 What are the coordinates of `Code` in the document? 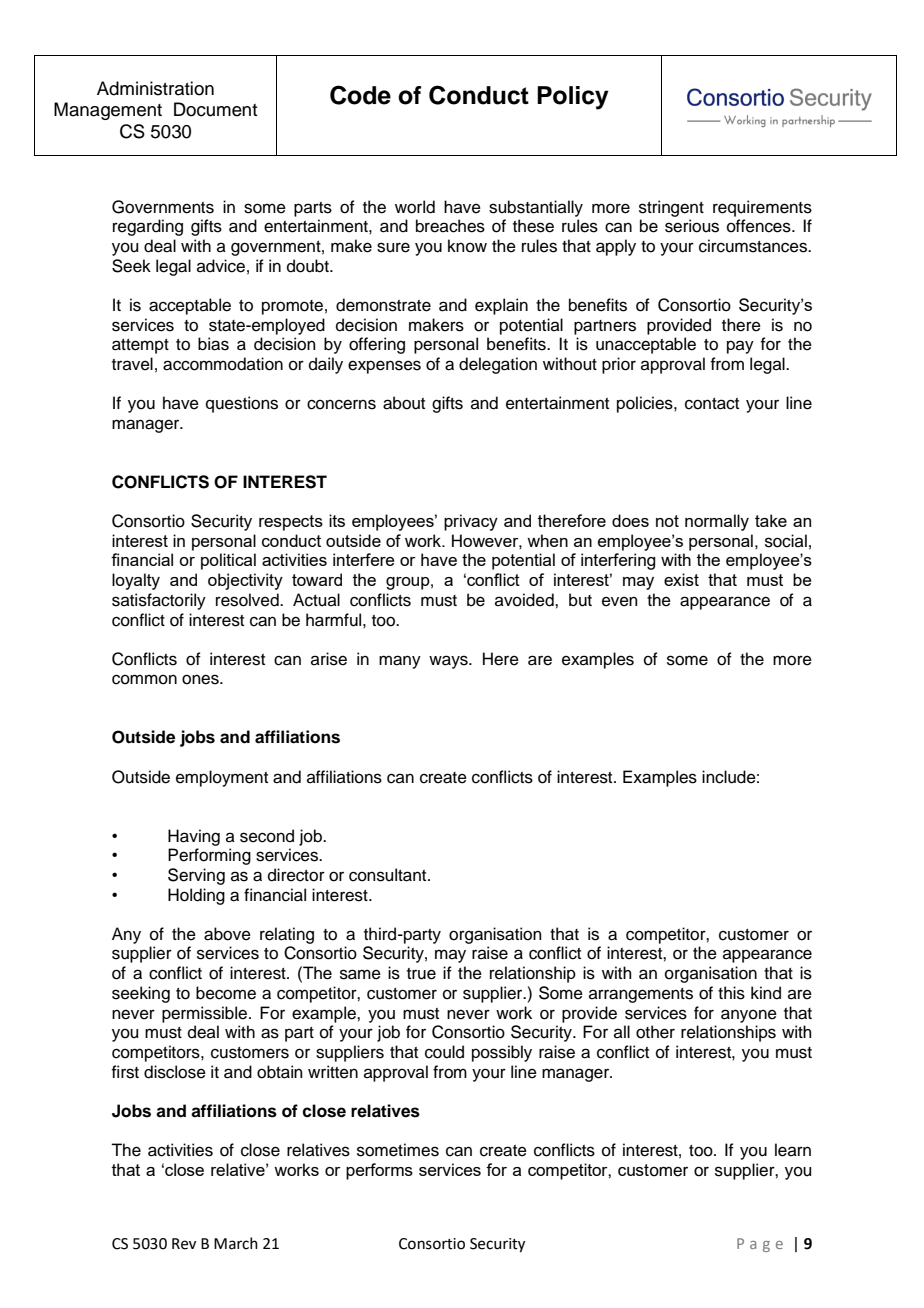 It's located at (360, 95).
